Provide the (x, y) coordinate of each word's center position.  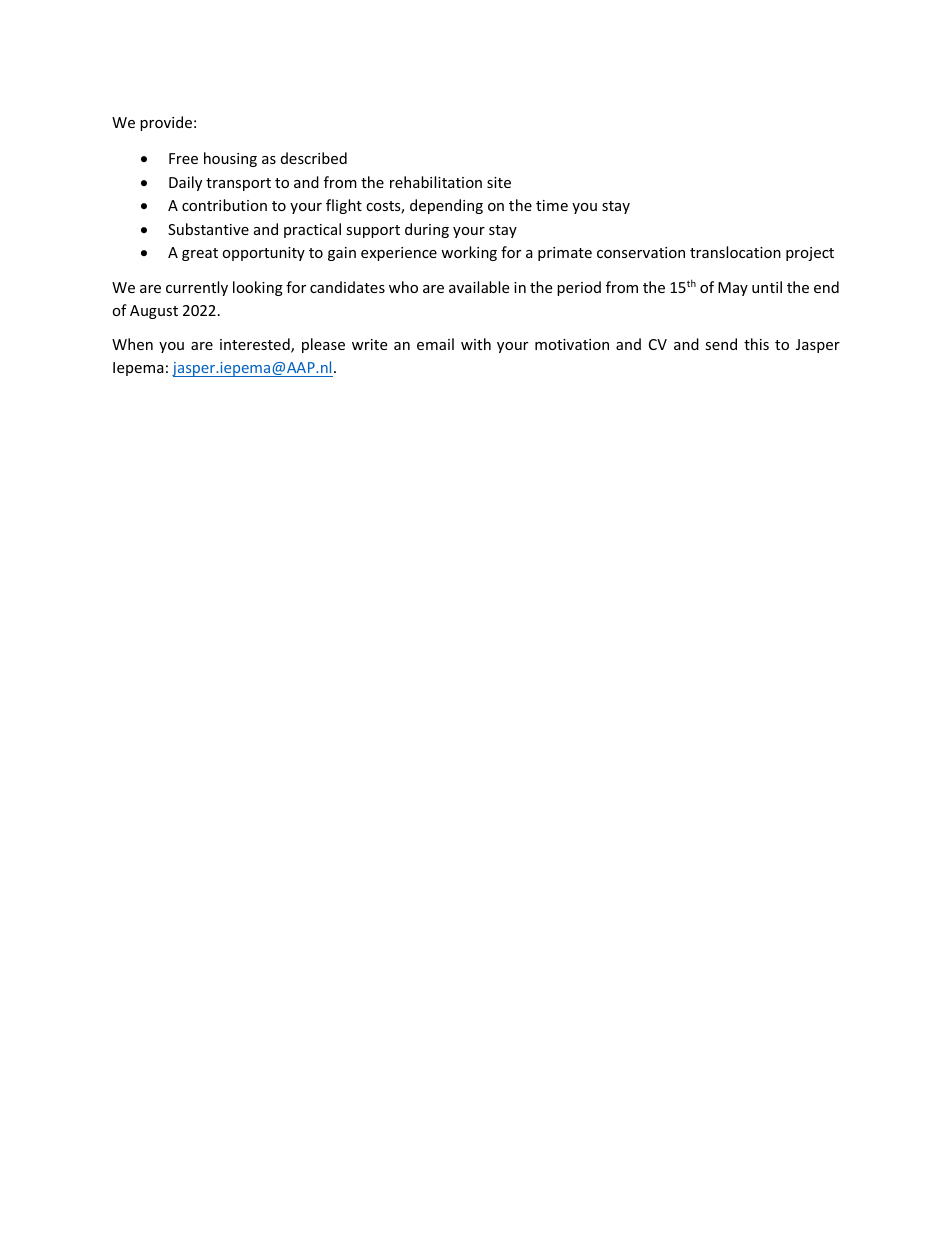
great (200, 254)
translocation (735, 252)
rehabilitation (436, 182)
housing (230, 159)
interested (256, 345)
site (499, 182)
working (469, 253)
